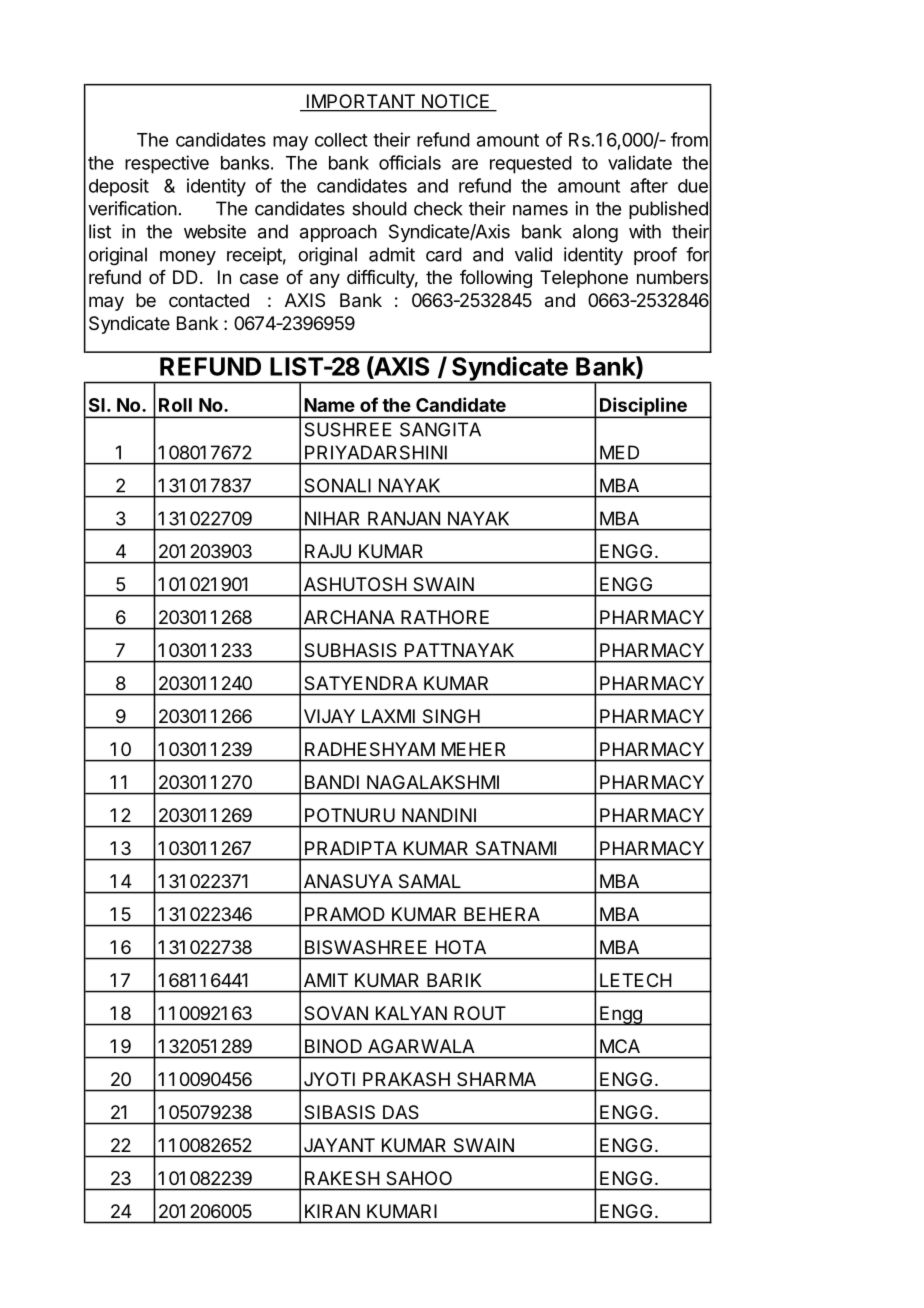  What do you see at coordinates (404, 518) in the image?
I see `RANJAN` at bounding box center [404, 518].
